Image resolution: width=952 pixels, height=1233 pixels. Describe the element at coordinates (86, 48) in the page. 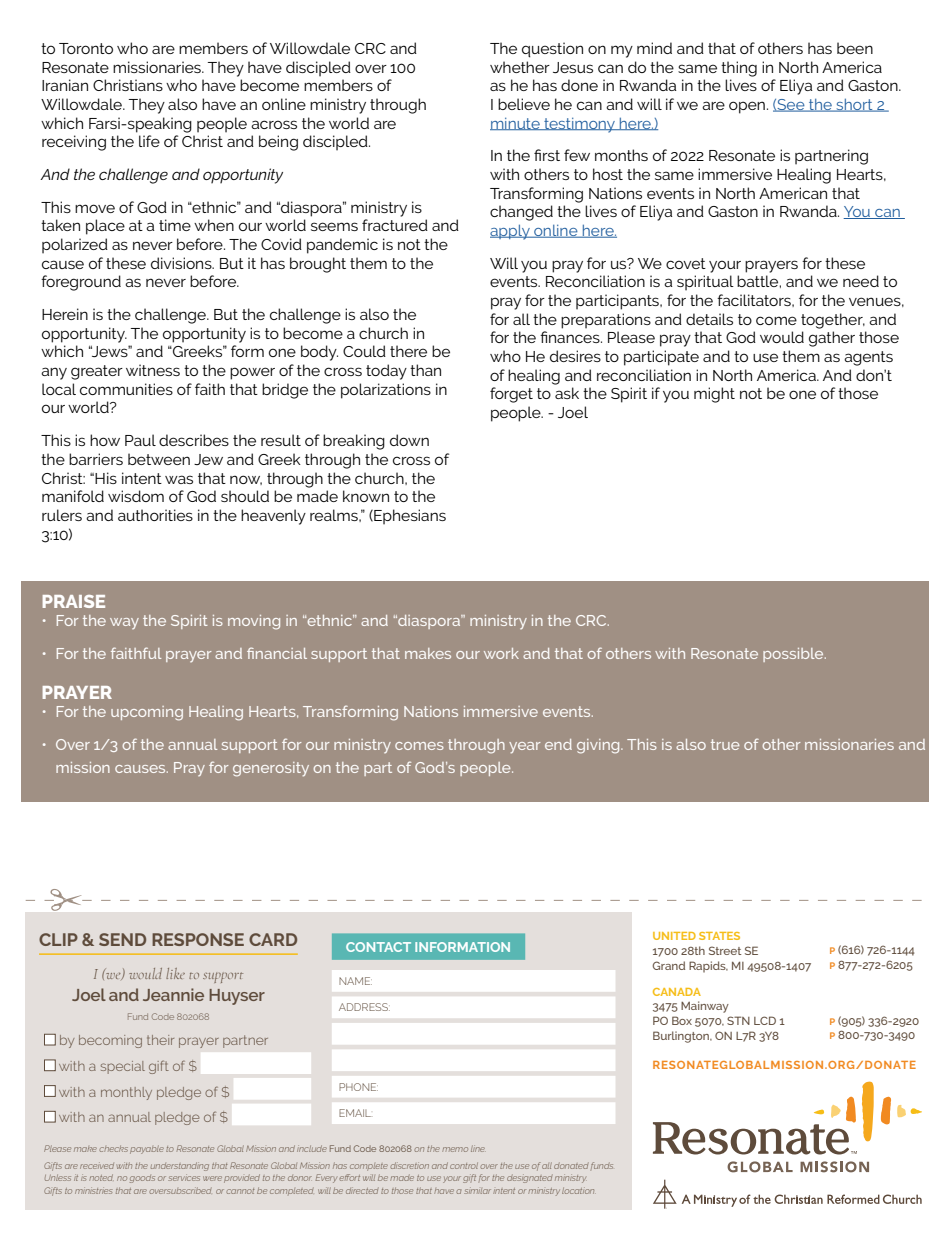

I see `Toronto` at that location.
